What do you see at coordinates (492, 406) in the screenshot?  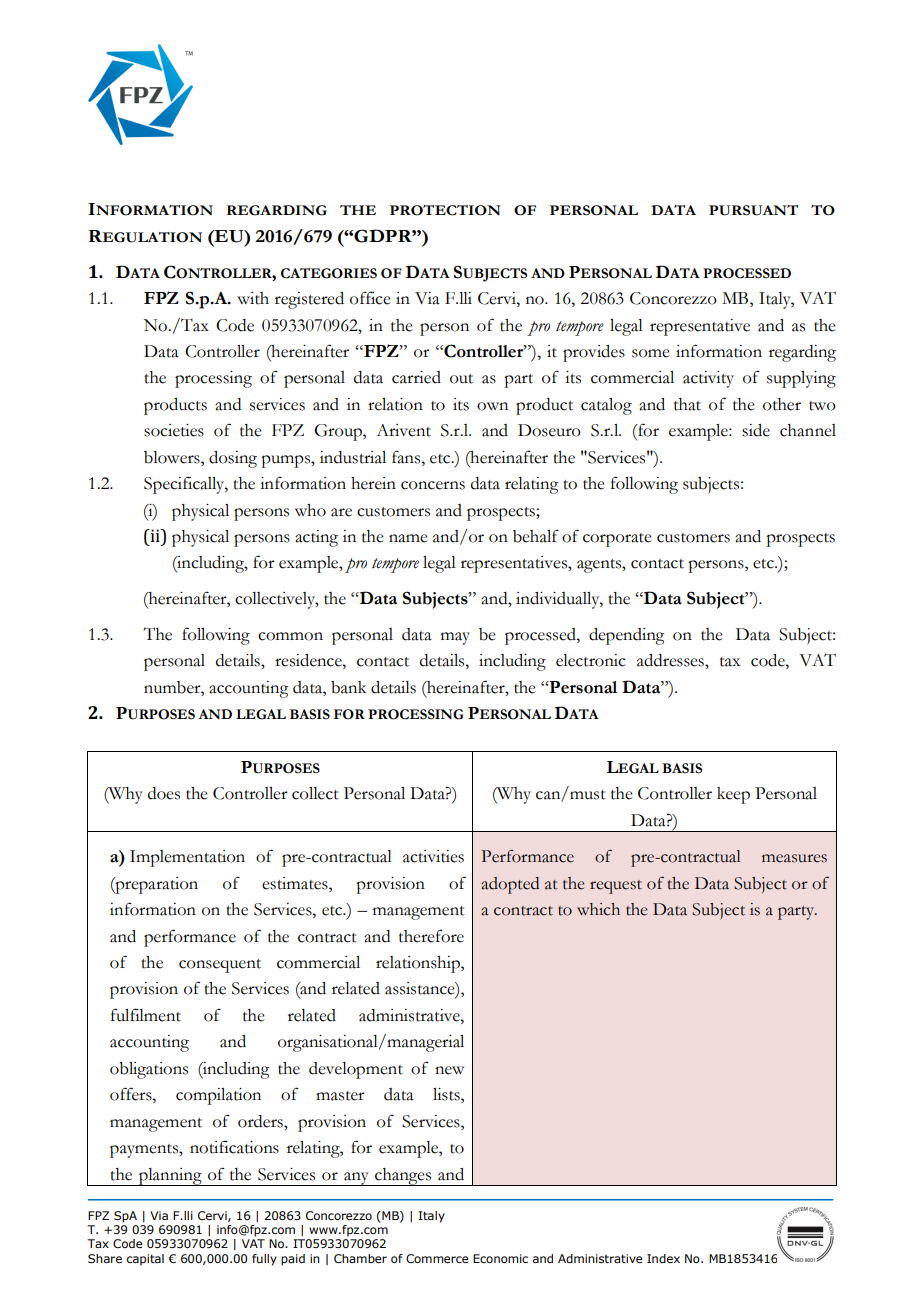 I see `own` at bounding box center [492, 406].
